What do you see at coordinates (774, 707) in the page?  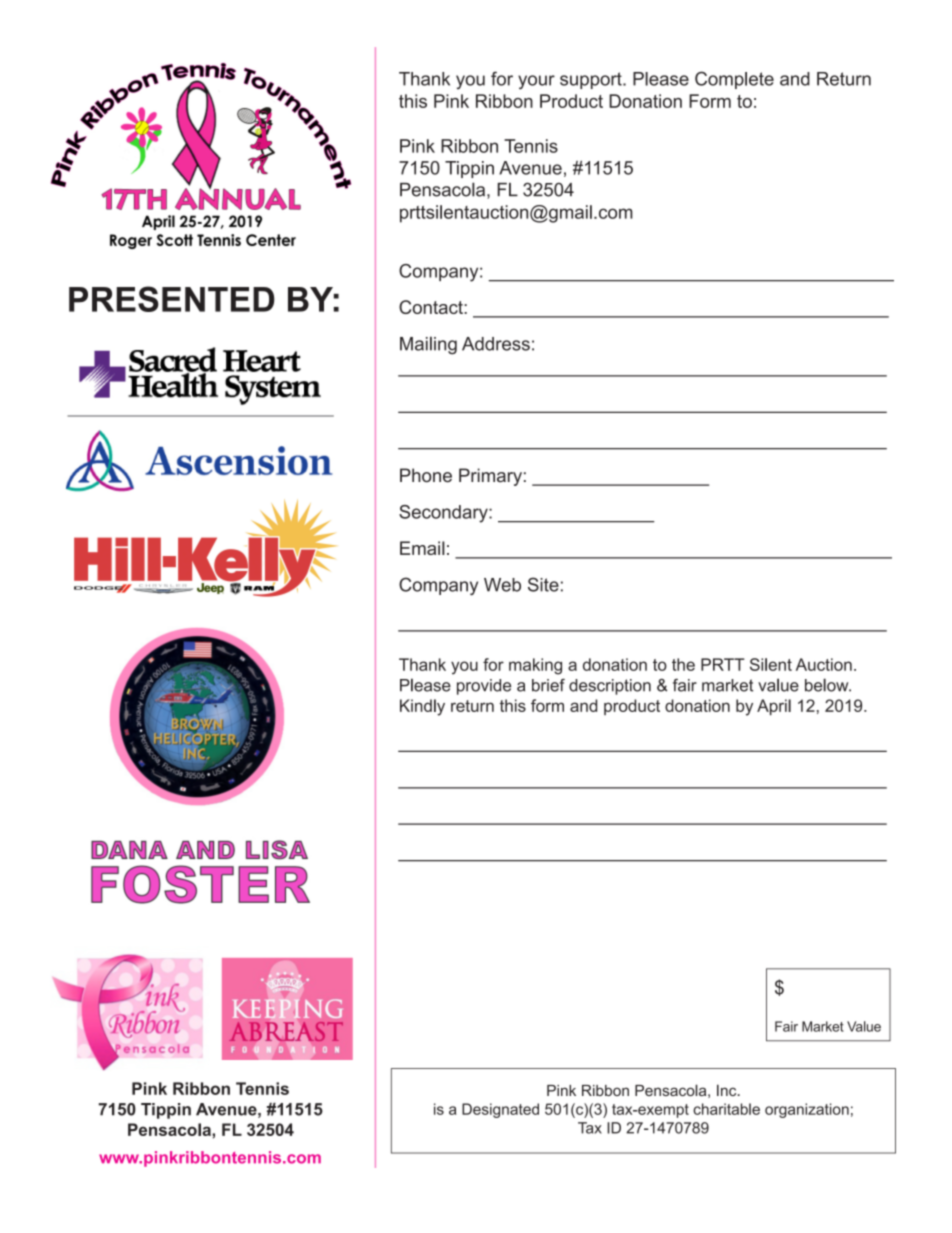 I see `April` at bounding box center [774, 707].
